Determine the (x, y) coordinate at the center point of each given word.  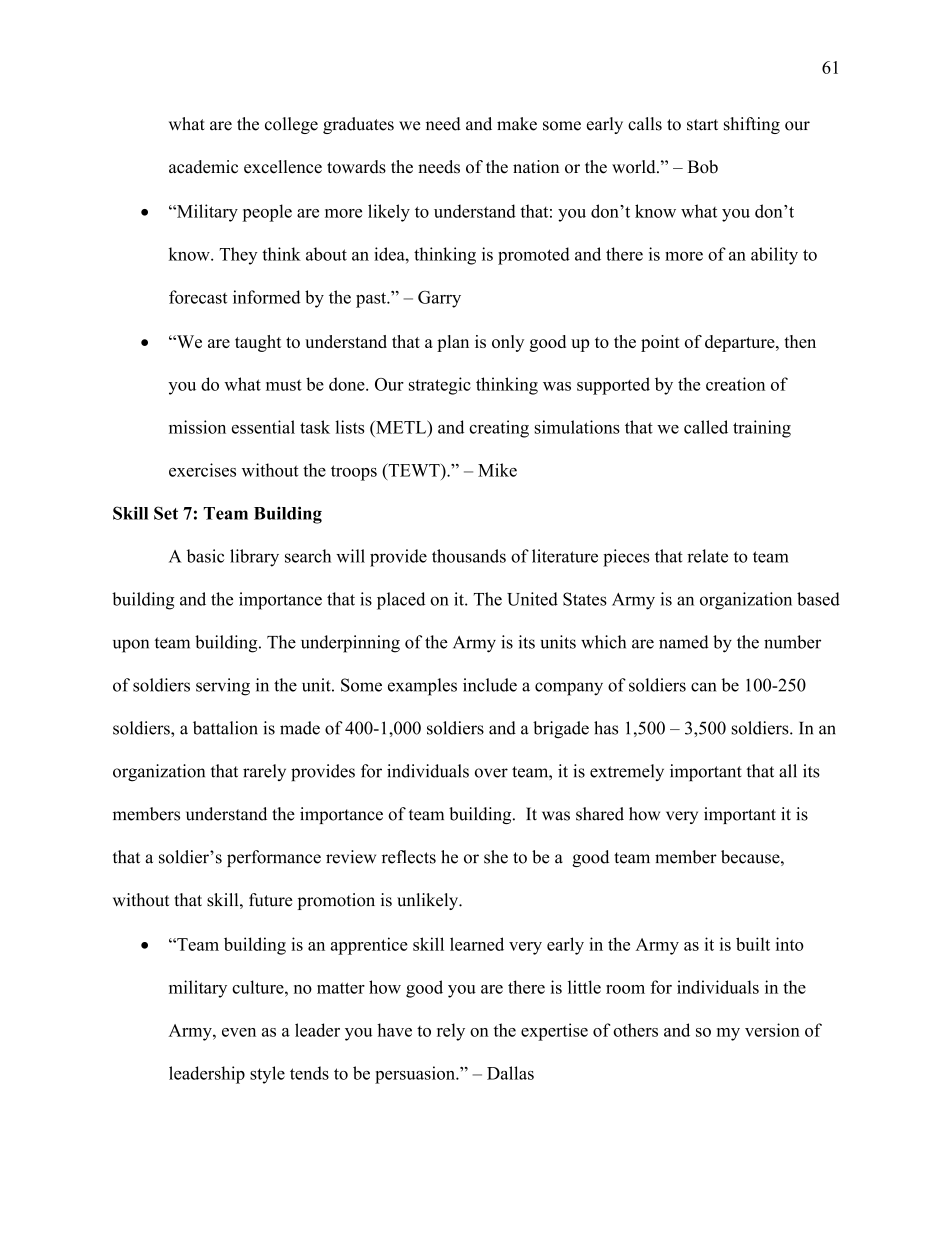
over (491, 773)
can (703, 687)
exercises (202, 470)
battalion (225, 728)
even (239, 1032)
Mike (497, 470)
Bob (703, 167)
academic (203, 167)
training (762, 429)
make (517, 124)
